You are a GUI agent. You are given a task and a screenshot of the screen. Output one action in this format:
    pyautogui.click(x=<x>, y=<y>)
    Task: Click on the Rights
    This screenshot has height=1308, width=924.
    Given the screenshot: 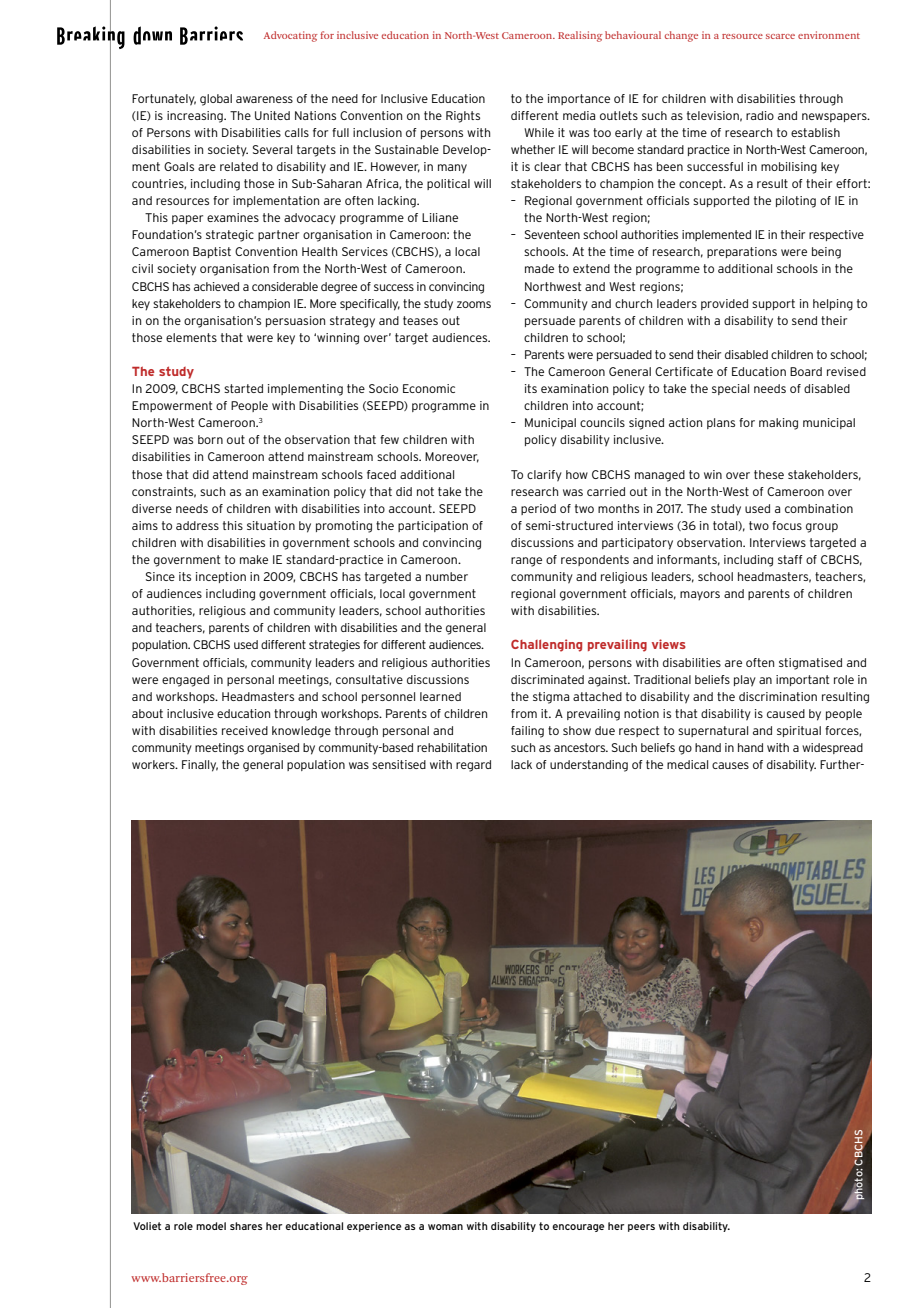 What is the action you would take?
    pyautogui.click(x=463, y=117)
